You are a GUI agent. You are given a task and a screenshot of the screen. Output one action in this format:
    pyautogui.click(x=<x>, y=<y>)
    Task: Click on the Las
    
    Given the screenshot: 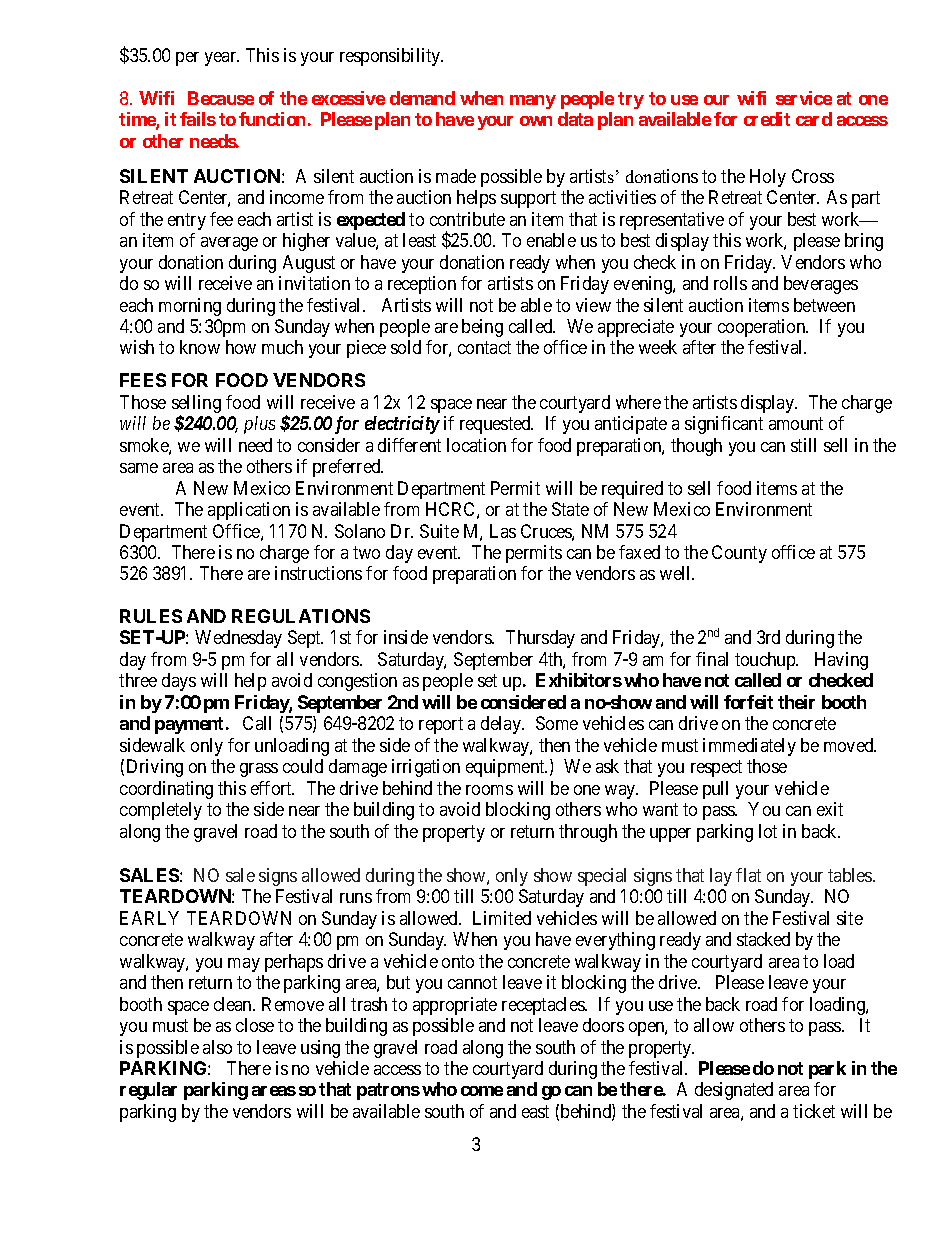 What is the action you would take?
    pyautogui.click(x=503, y=531)
